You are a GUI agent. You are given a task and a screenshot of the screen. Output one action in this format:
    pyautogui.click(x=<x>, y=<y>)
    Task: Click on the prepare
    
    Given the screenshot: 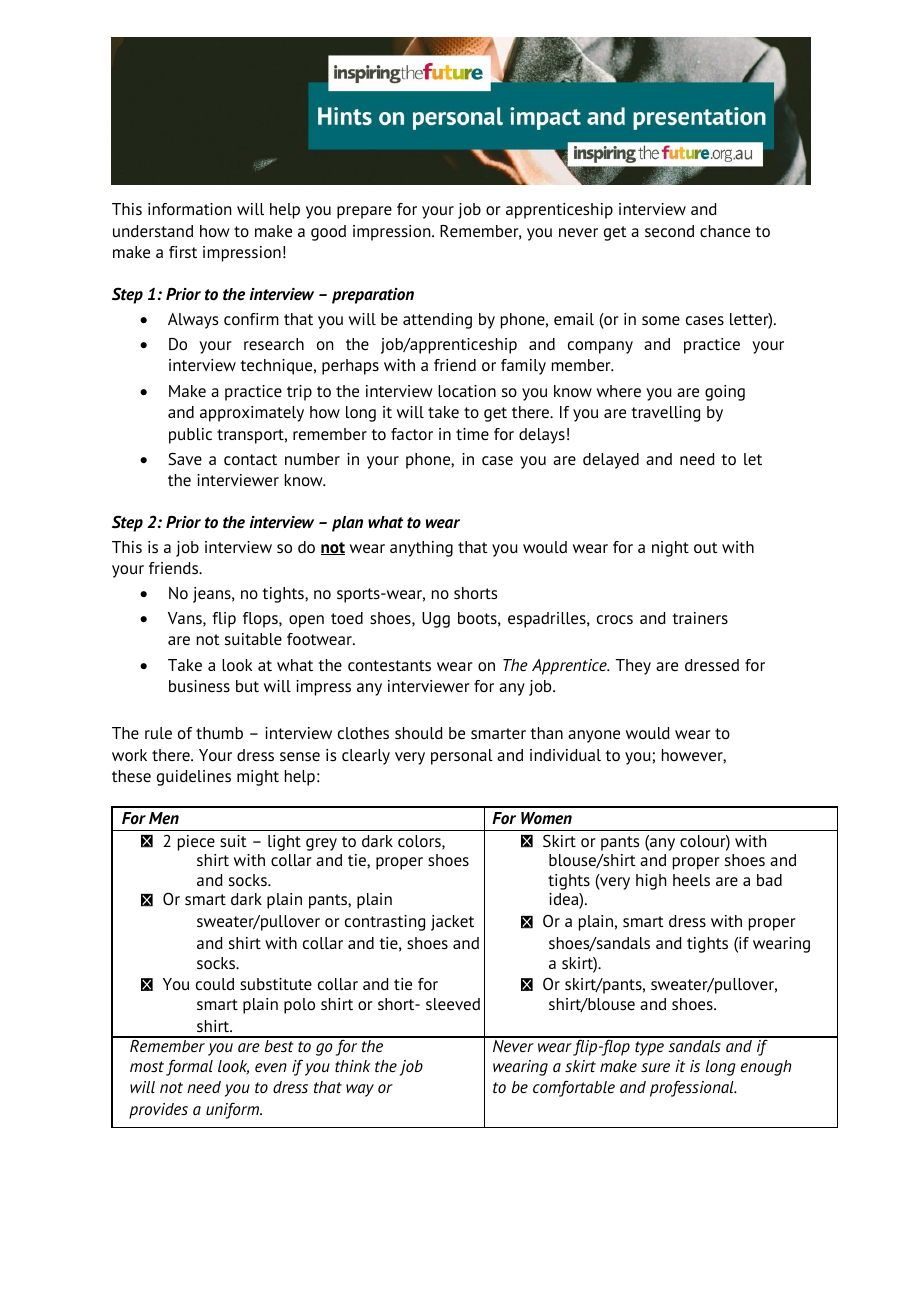 What is the action you would take?
    pyautogui.click(x=364, y=212)
